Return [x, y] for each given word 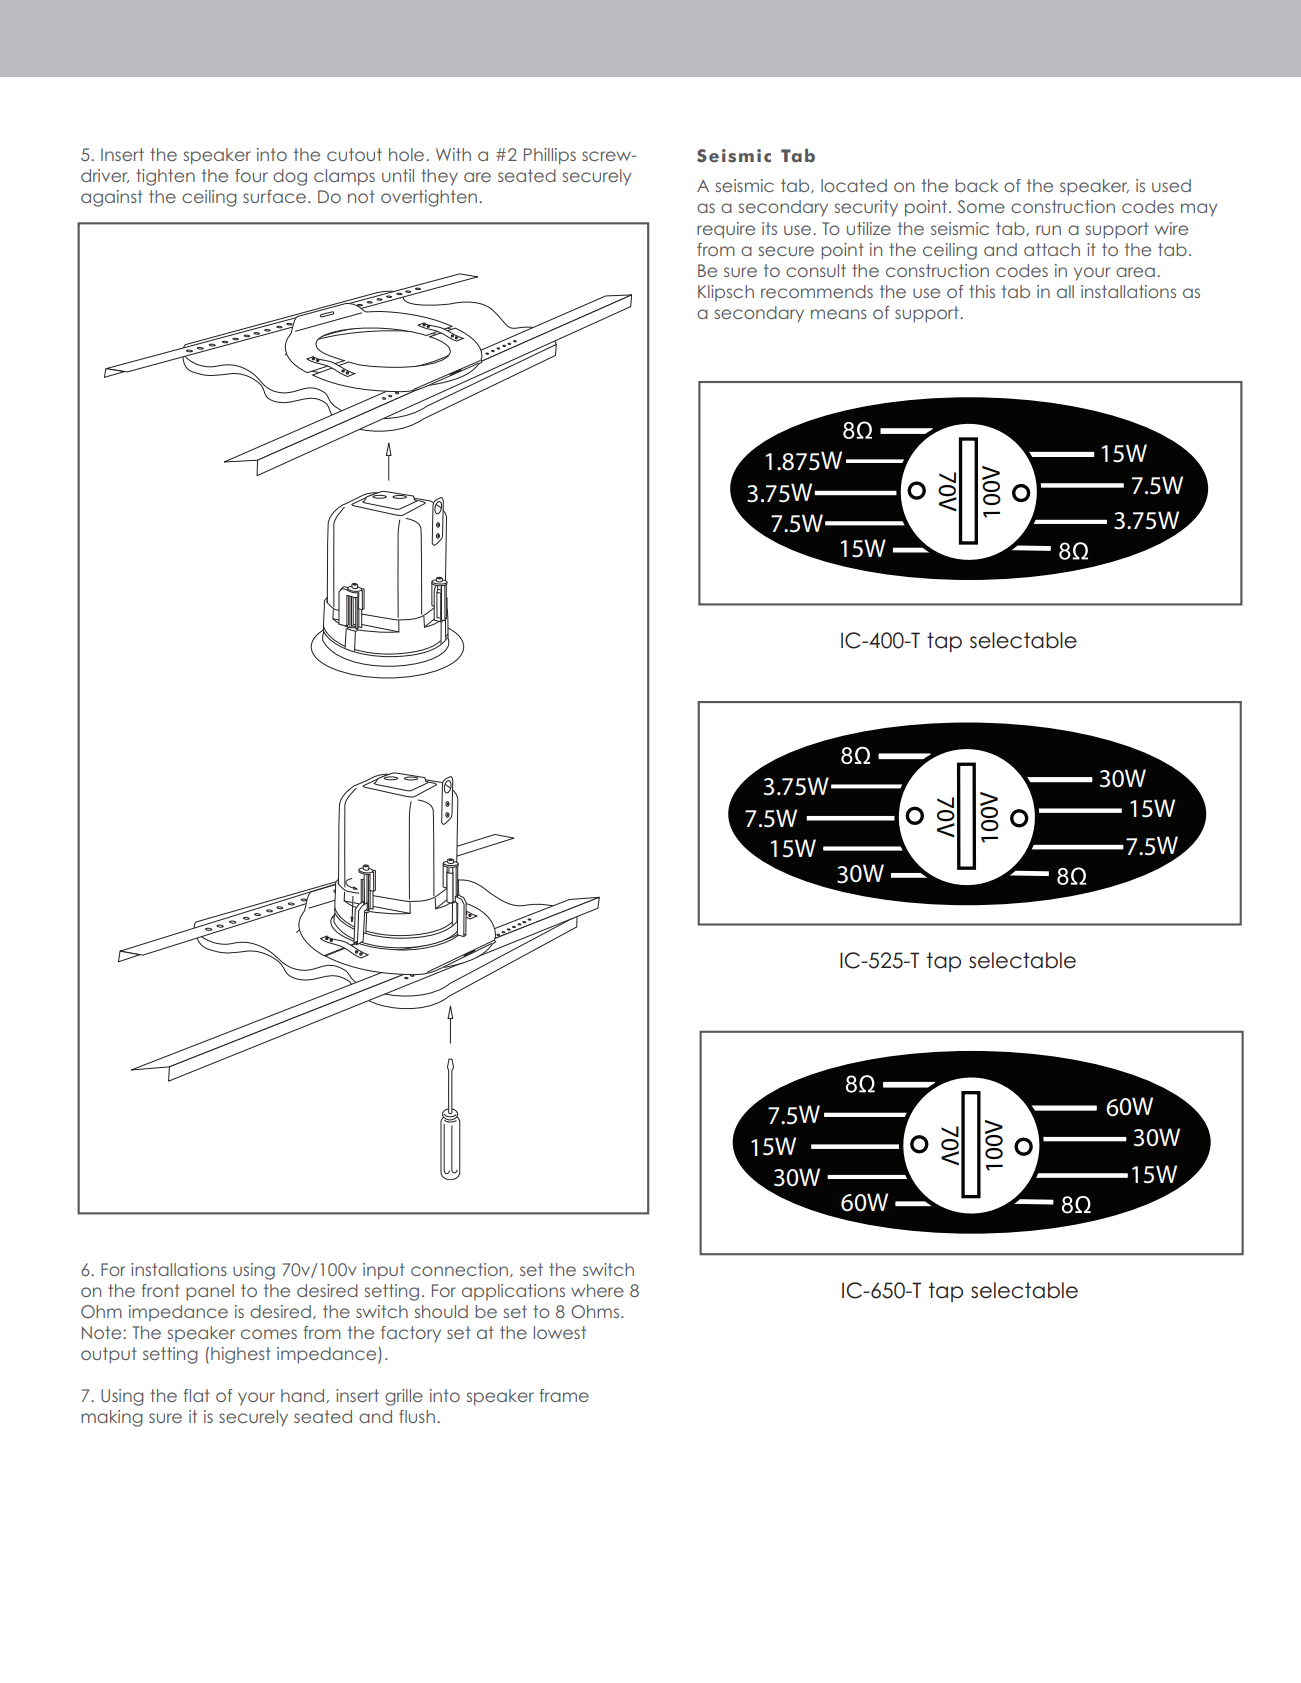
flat [197, 1395]
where [597, 1290]
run [1048, 230]
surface [274, 196]
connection [459, 1269]
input [384, 1271]
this [982, 291]
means [839, 314]
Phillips [550, 156]
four [251, 175]
